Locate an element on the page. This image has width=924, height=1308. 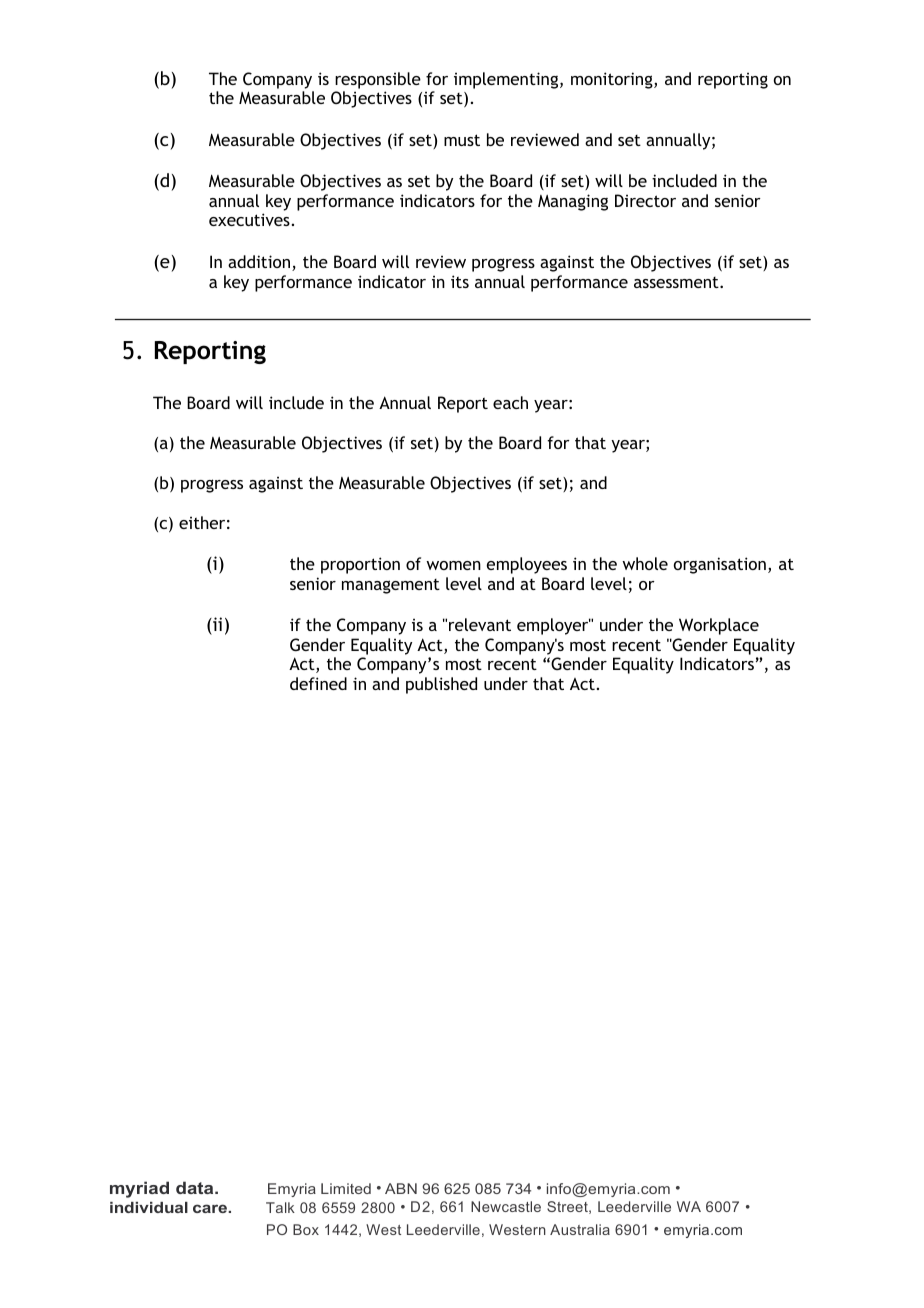
Newcastle is located at coordinates (506, 1206).
